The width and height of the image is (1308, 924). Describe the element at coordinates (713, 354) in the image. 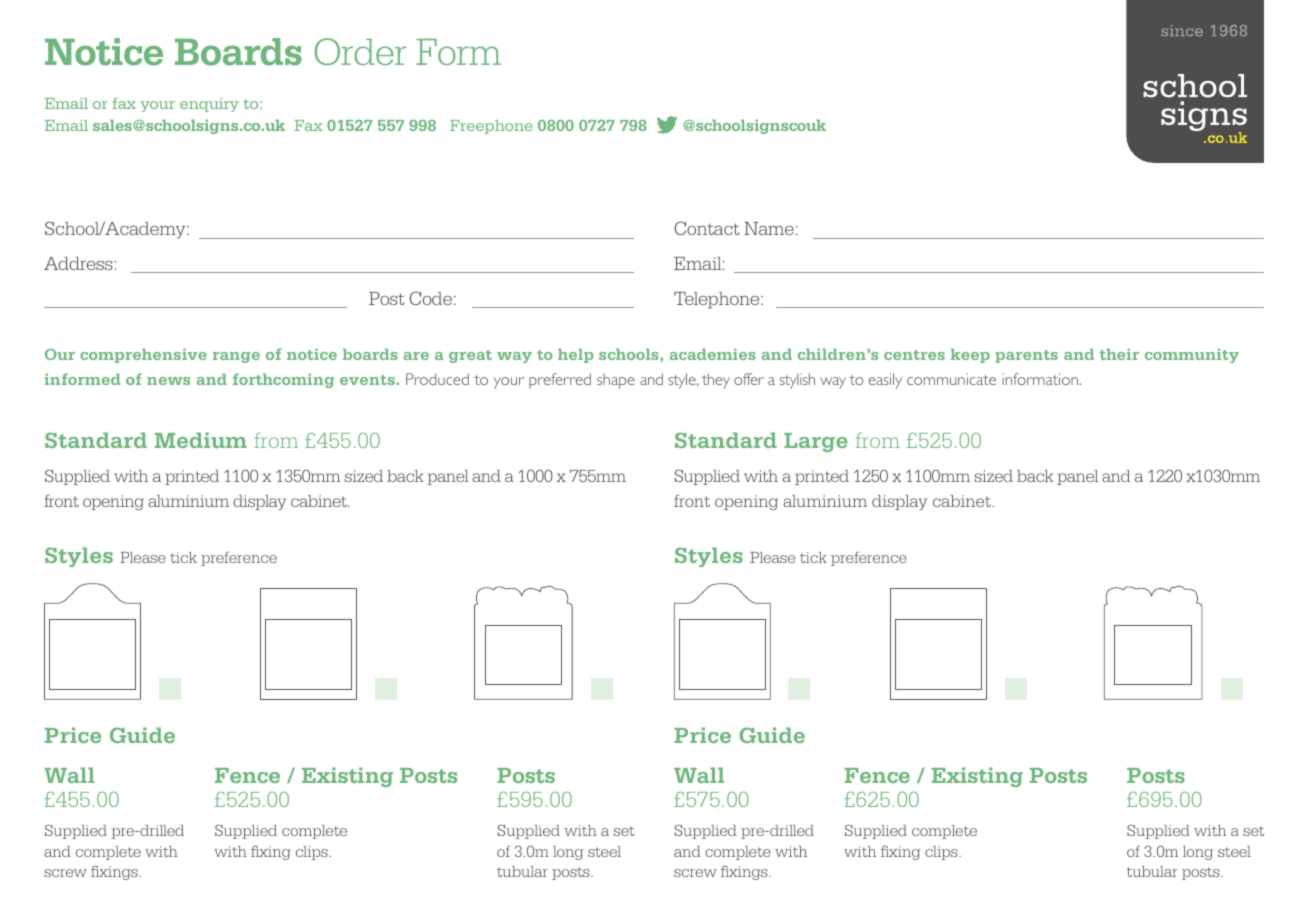

I see `academies` at that location.
